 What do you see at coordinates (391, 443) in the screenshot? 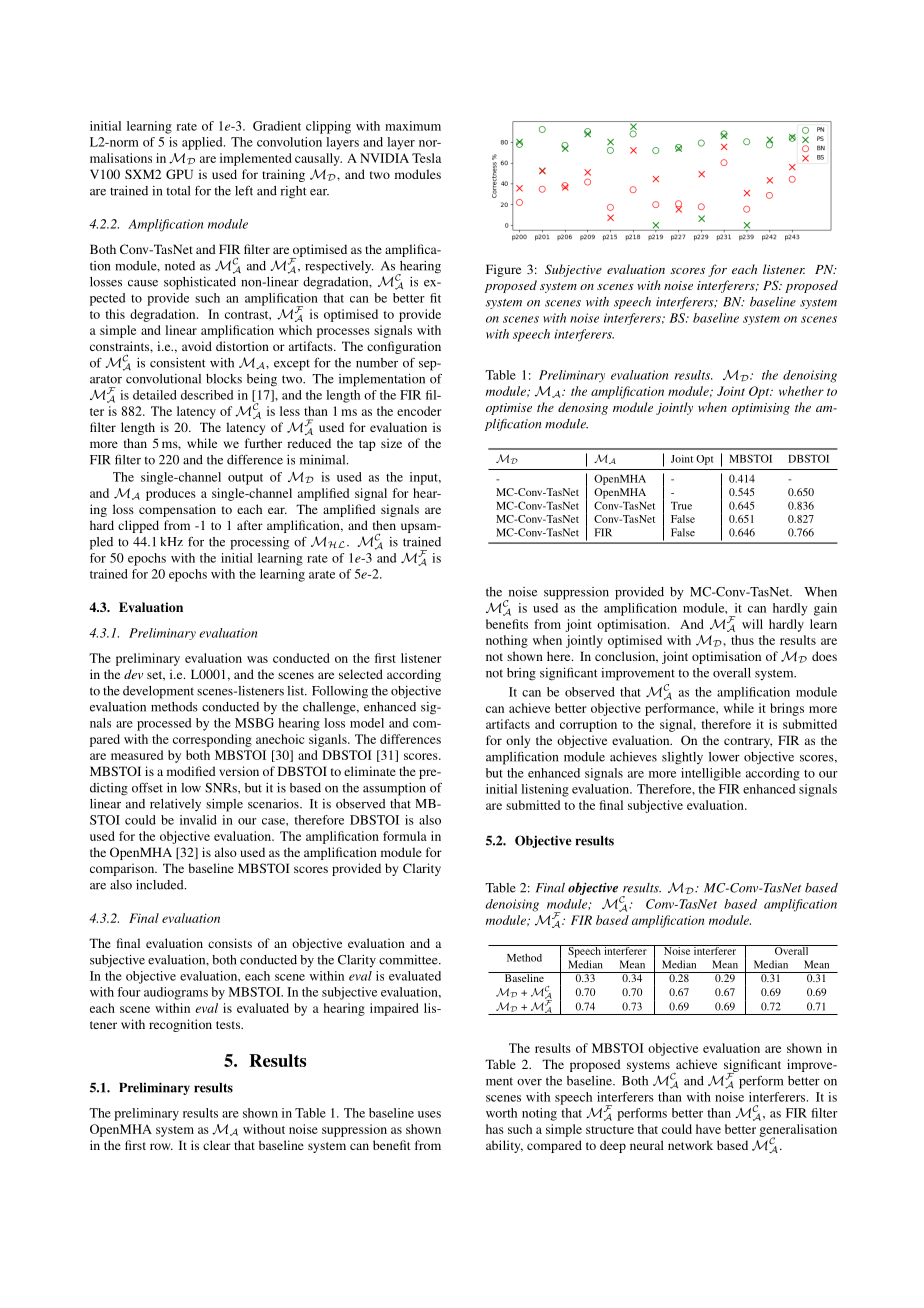
I see `size` at bounding box center [391, 443].
